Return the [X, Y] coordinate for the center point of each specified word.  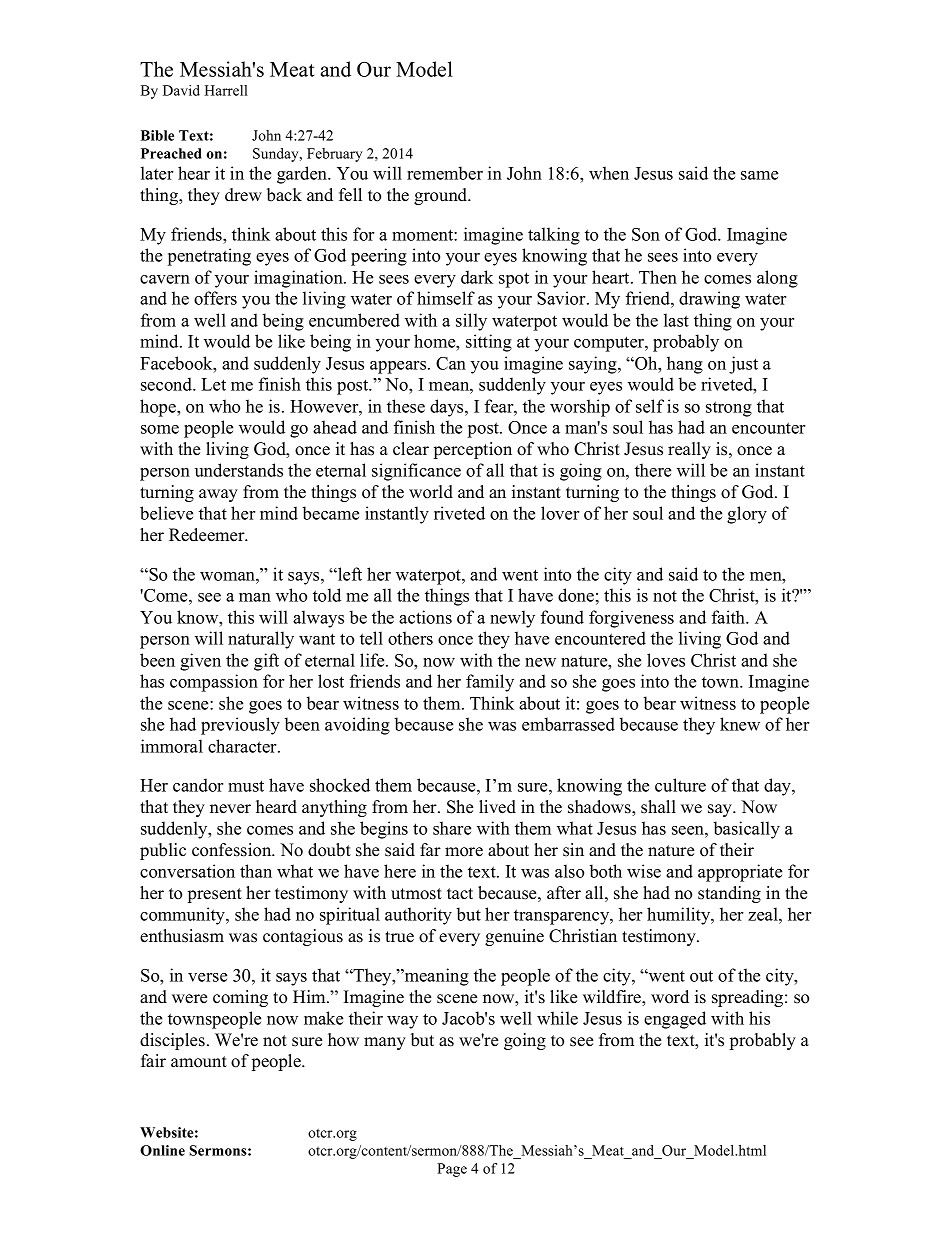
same [759, 175]
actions [425, 617]
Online [162, 1150]
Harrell [226, 90]
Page [452, 1170]
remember [445, 173]
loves [666, 660]
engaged [675, 1020]
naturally [261, 640]
